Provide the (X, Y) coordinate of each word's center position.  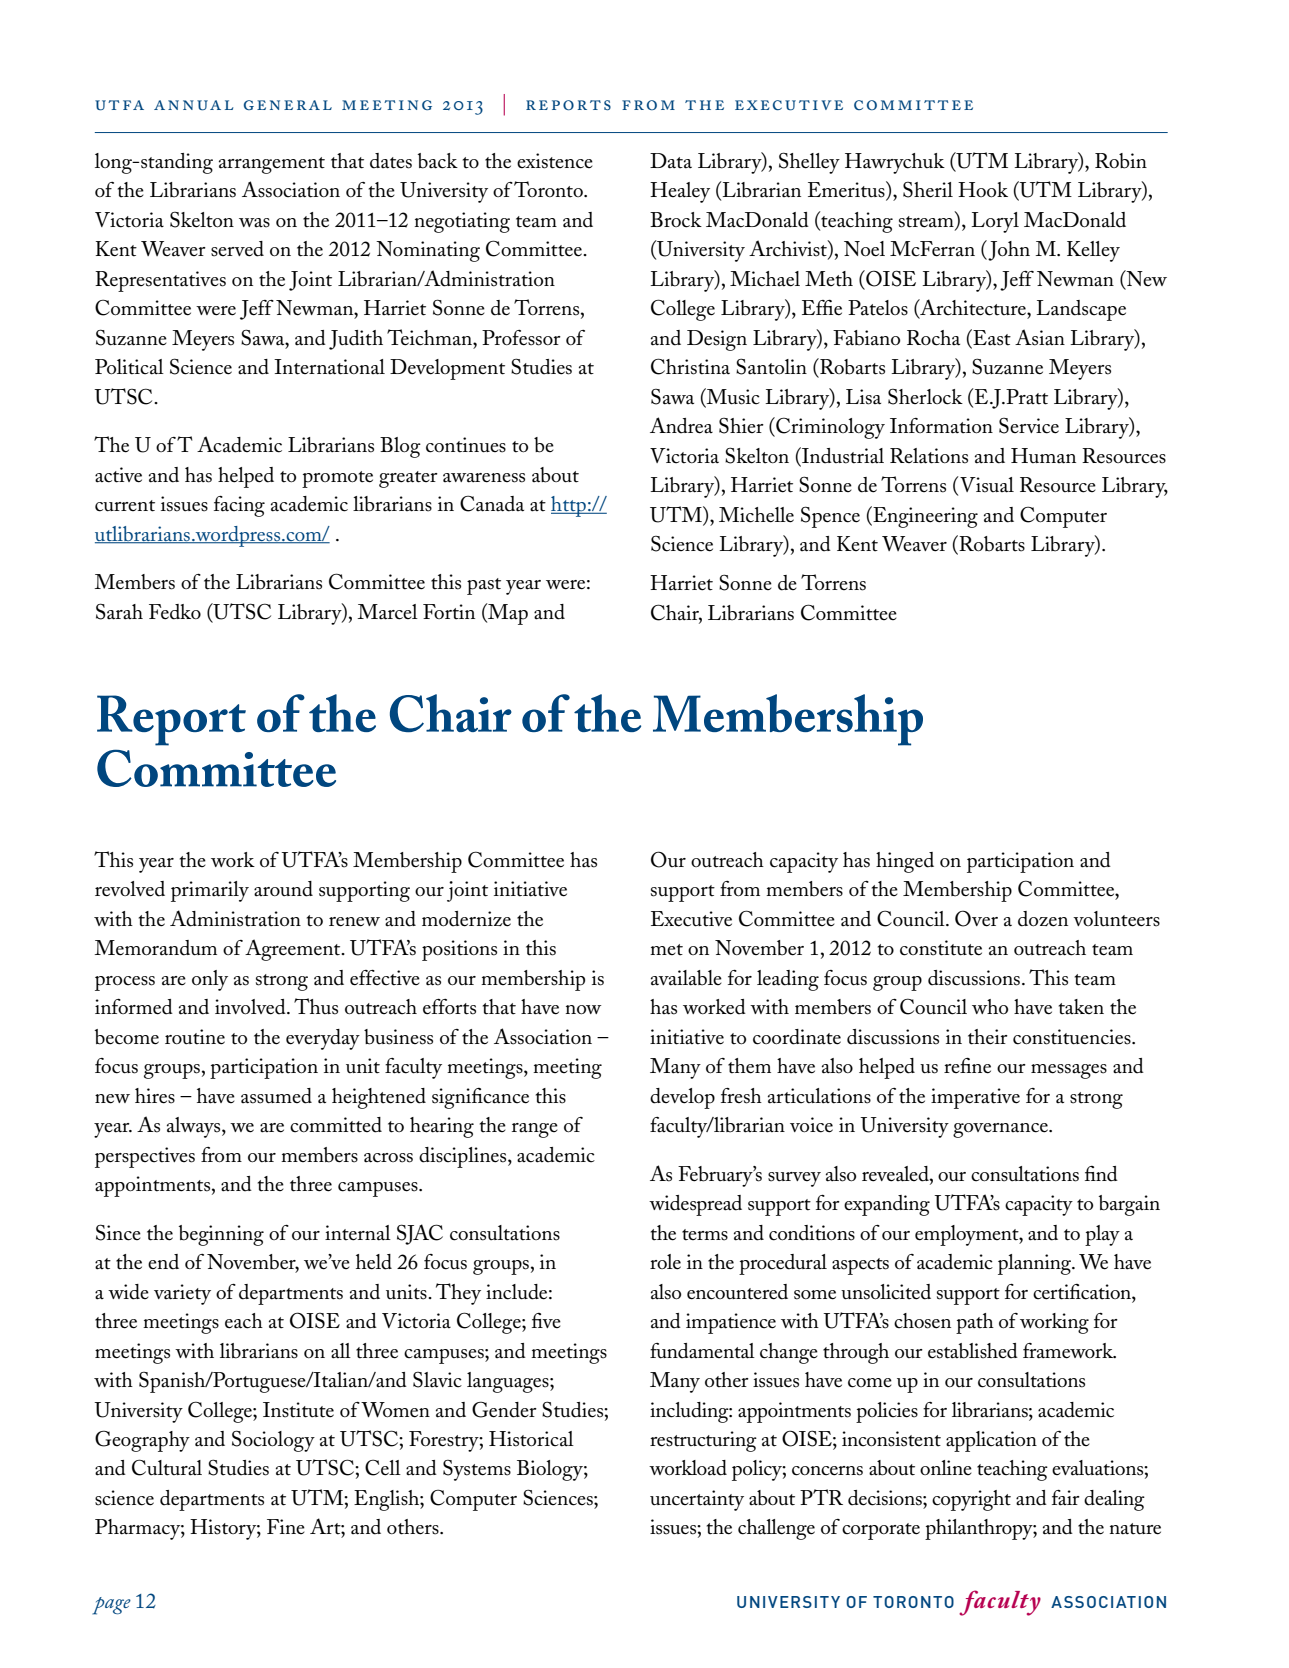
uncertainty (697, 1500)
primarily (210, 891)
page (111, 1606)
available (686, 978)
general (288, 105)
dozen (1043, 919)
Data (671, 161)
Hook (983, 190)
